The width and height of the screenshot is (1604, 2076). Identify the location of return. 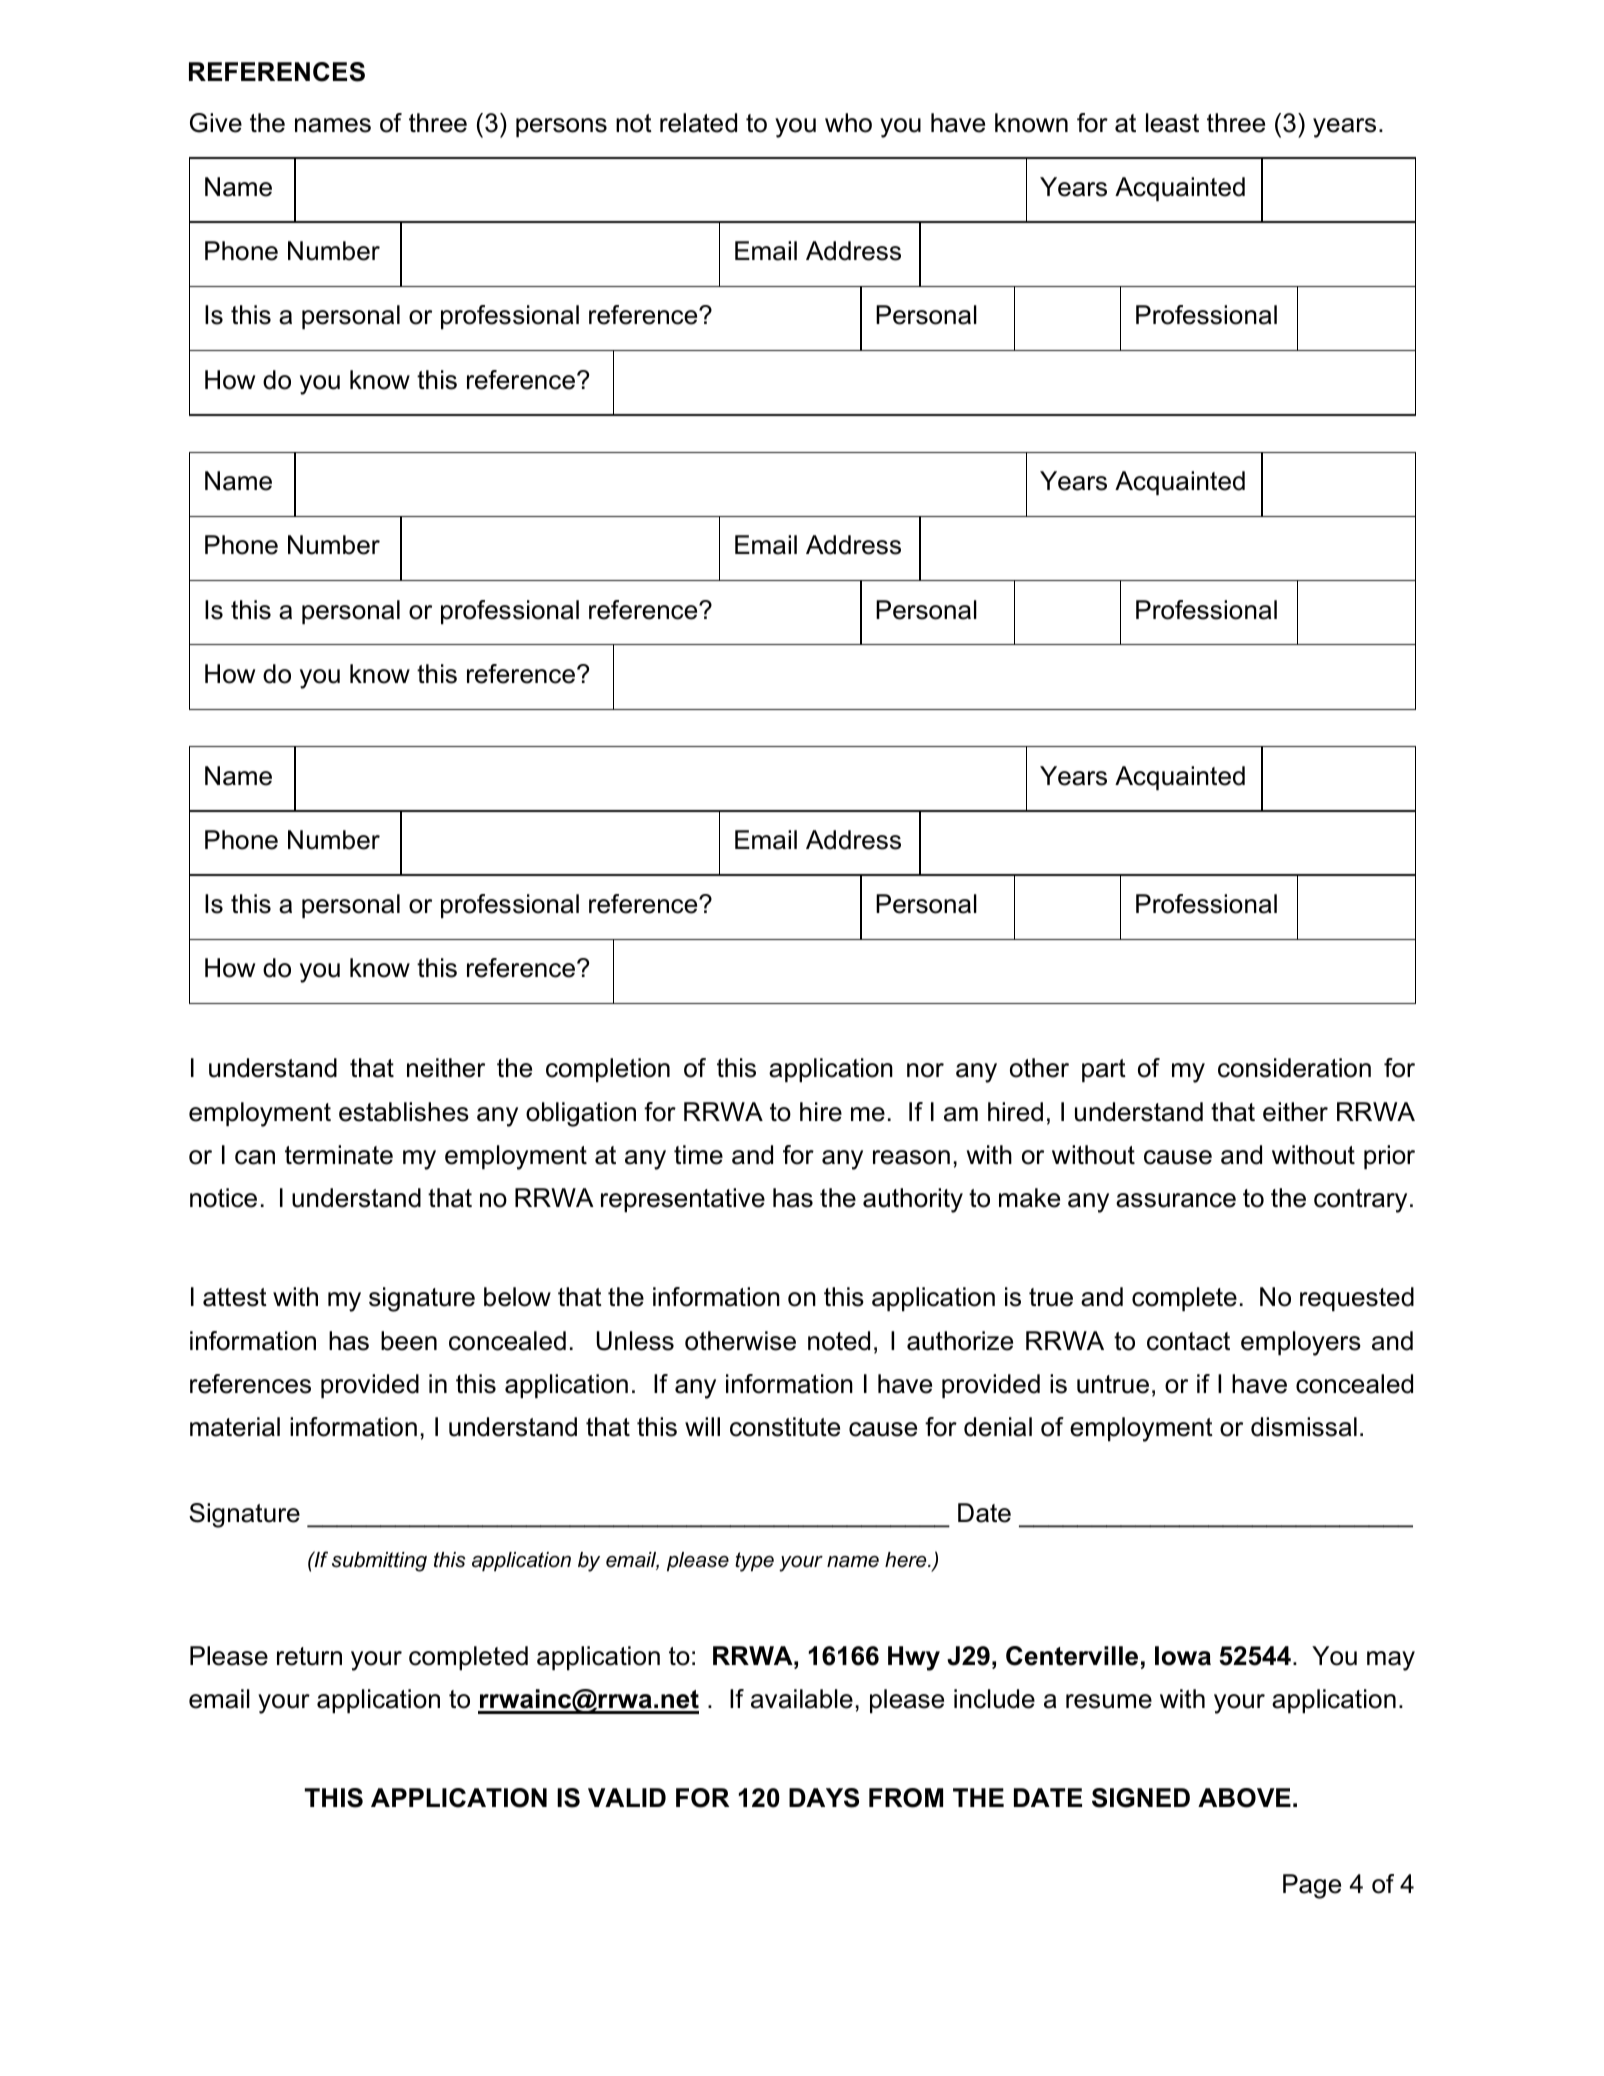
(309, 1656).
